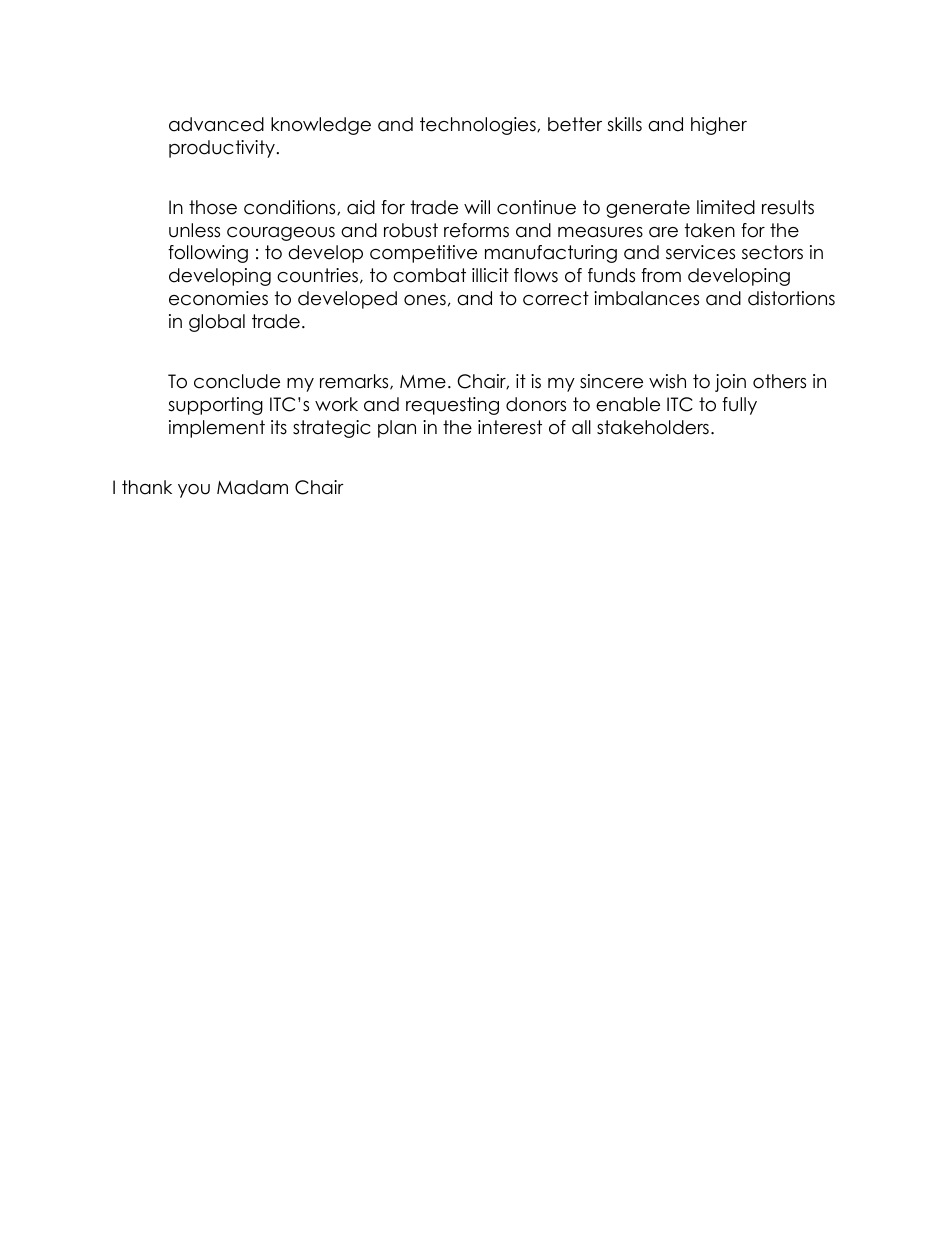 Image resolution: width=952 pixels, height=1233 pixels. What do you see at coordinates (218, 298) in the screenshot?
I see `economies` at bounding box center [218, 298].
